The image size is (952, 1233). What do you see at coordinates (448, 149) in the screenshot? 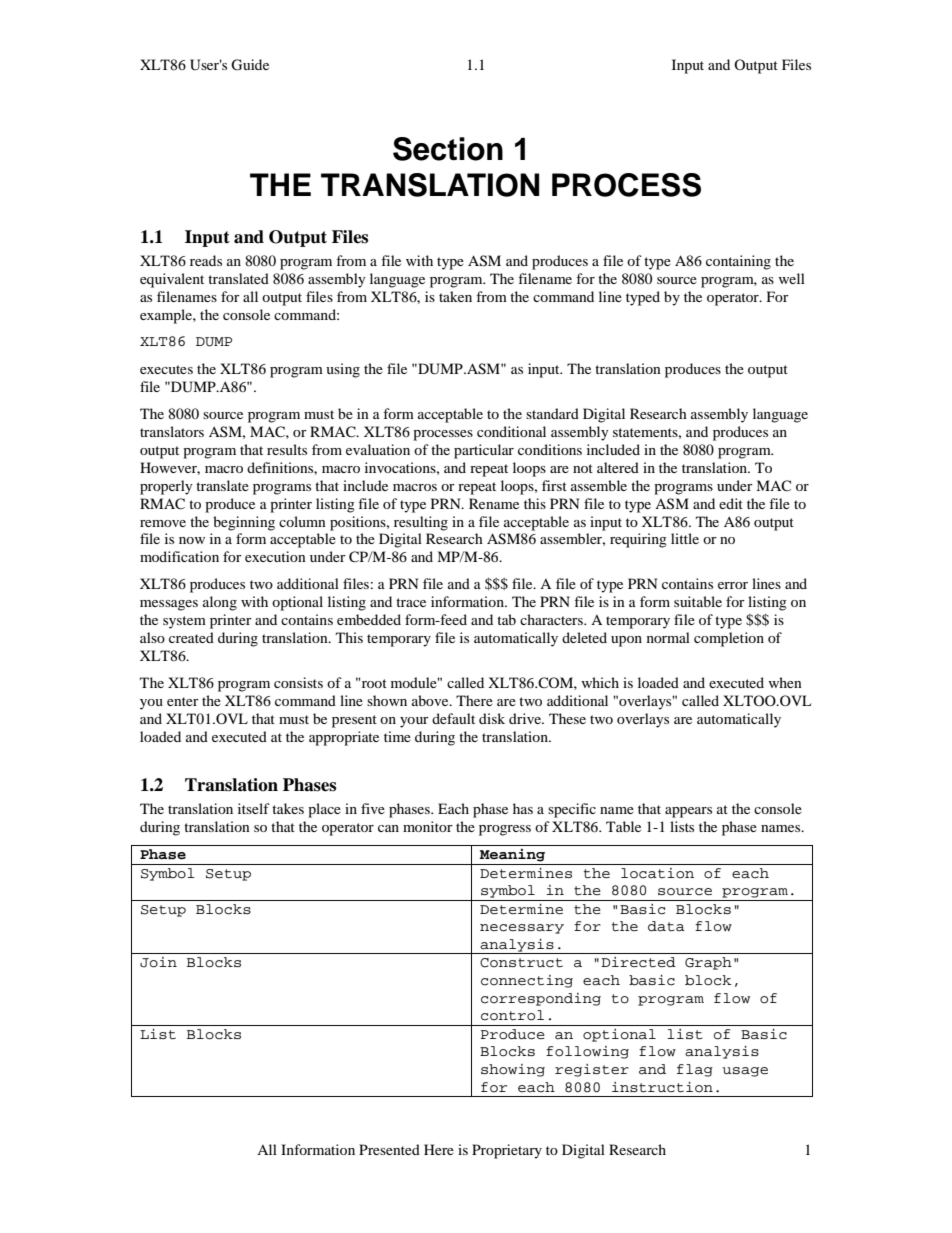
I see `Section` at bounding box center [448, 149].
